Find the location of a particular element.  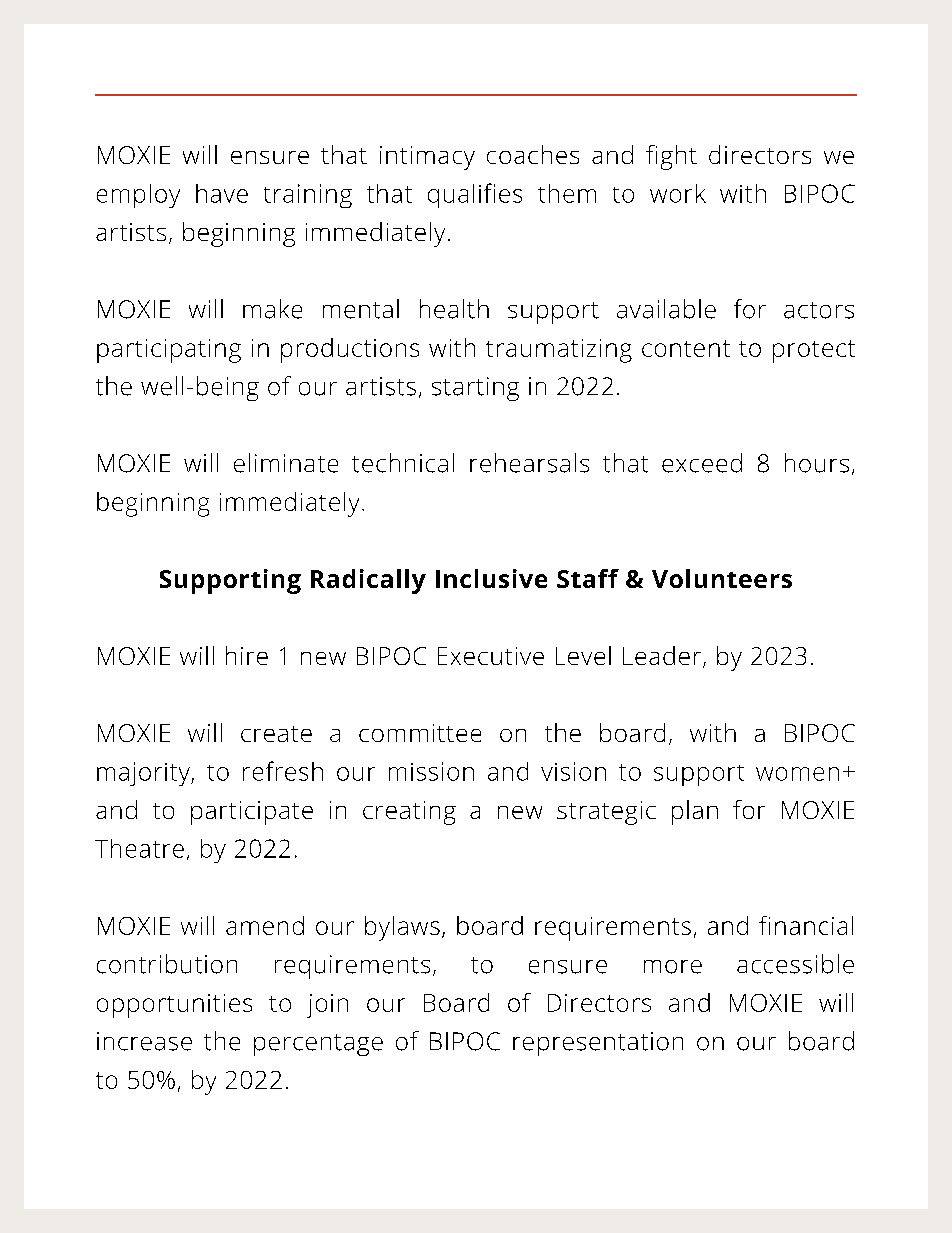

qualifies is located at coordinates (475, 195).
